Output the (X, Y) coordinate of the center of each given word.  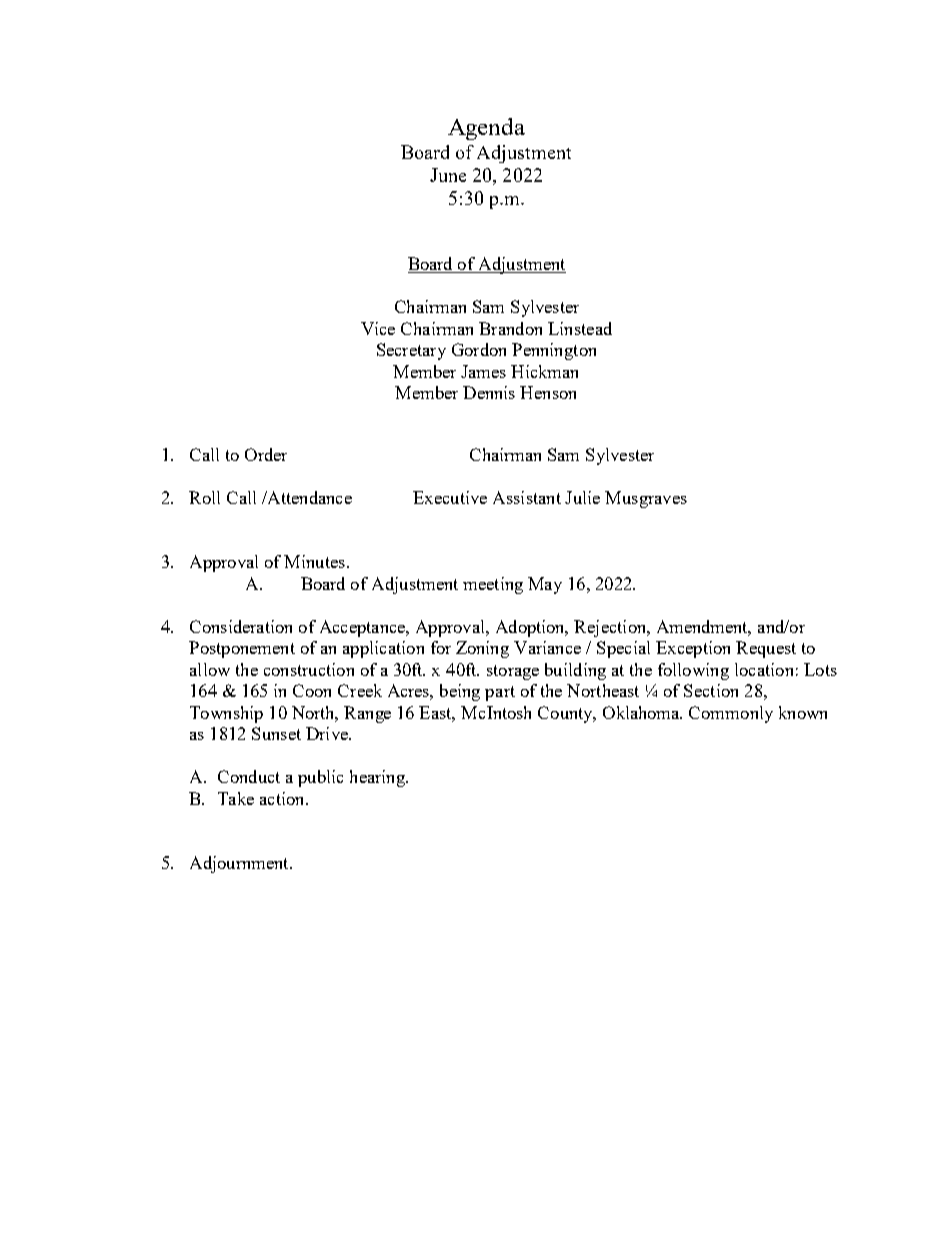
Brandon (510, 328)
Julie (582, 497)
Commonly (731, 714)
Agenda (486, 129)
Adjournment (240, 864)
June (448, 175)
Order (266, 454)
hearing (378, 778)
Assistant (527, 497)
